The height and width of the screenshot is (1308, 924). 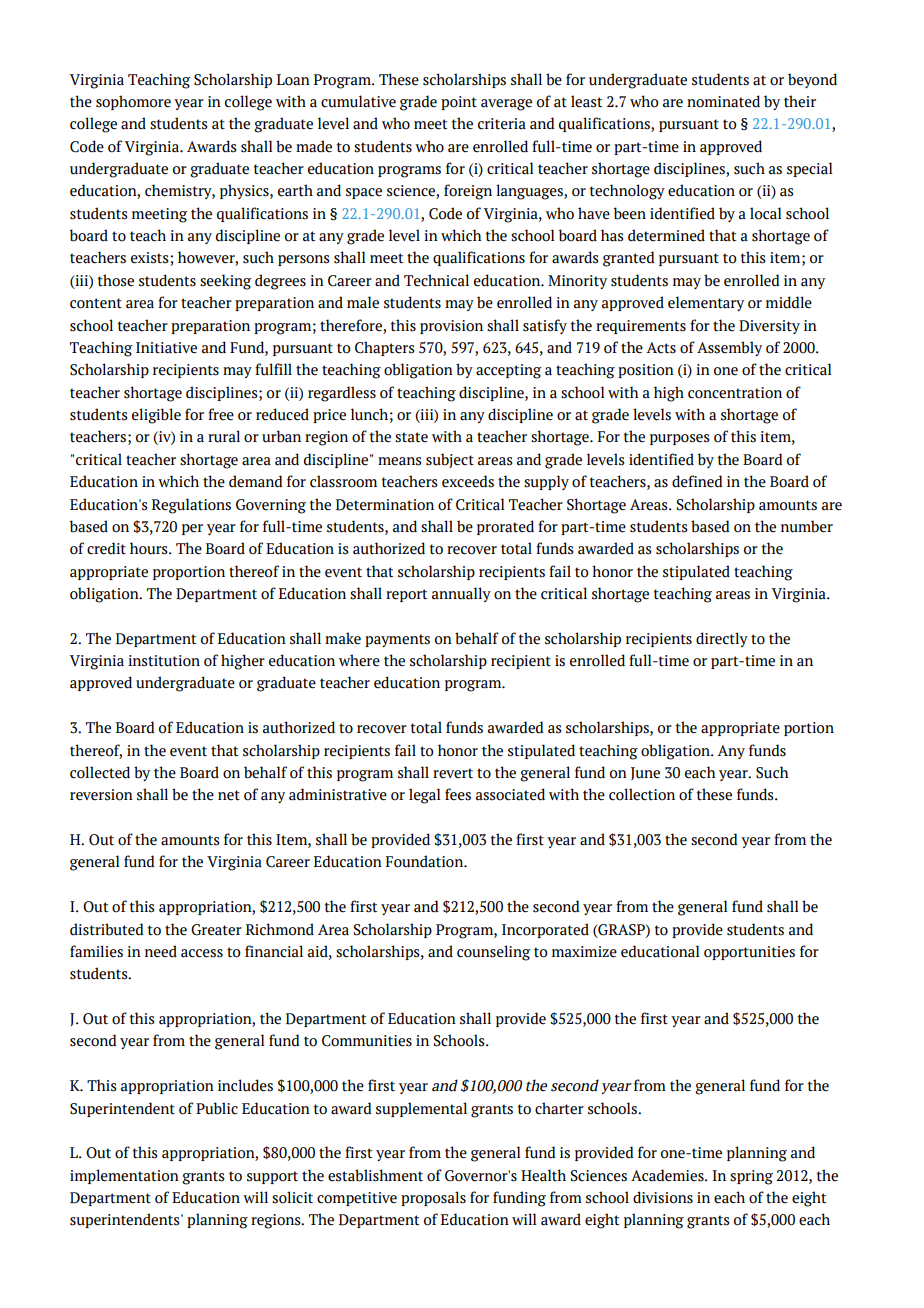 I want to click on opportunities, so click(x=749, y=953).
